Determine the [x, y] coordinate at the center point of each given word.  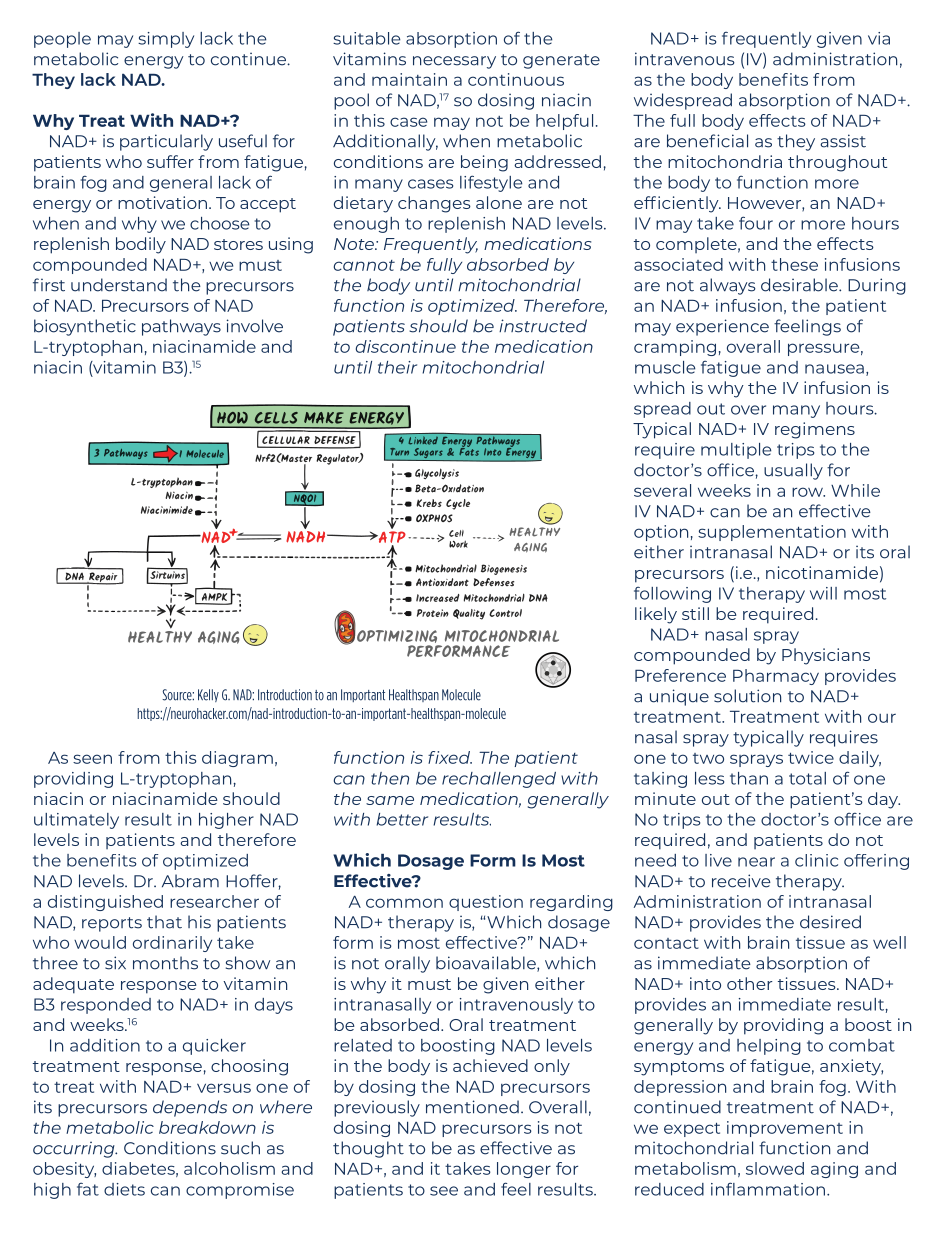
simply [166, 40]
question [486, 903]
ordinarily [172, 944]
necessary [454, 62]
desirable [800, 285]
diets [124, 1189]
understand [119, 285]
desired [830, 922]
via [879, 38]
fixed [450, 757]
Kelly [208, 695]
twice [811, 757]
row [808, 492]
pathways [181, 327]
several [662, 490]
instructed [543, 326]
